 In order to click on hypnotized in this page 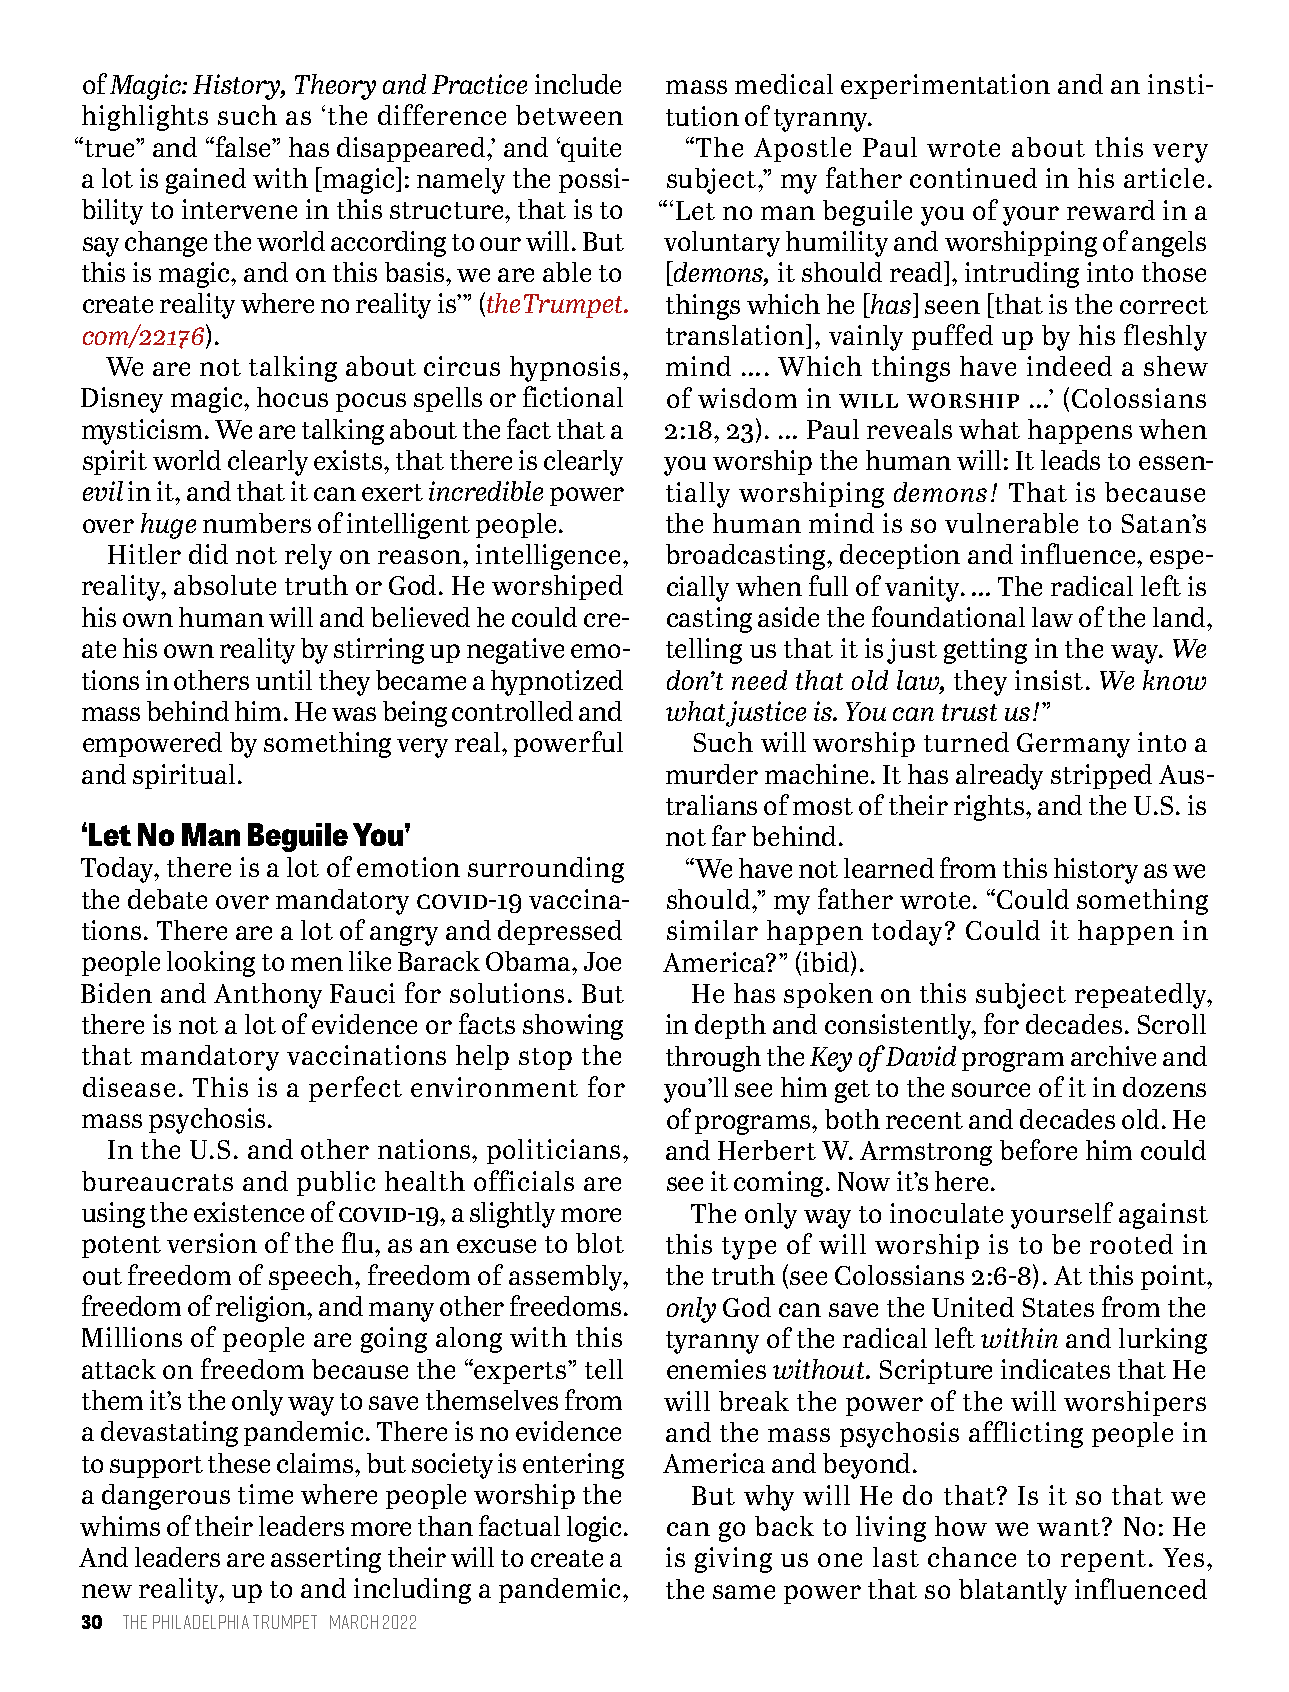, I will do `click(557, 683)`.
